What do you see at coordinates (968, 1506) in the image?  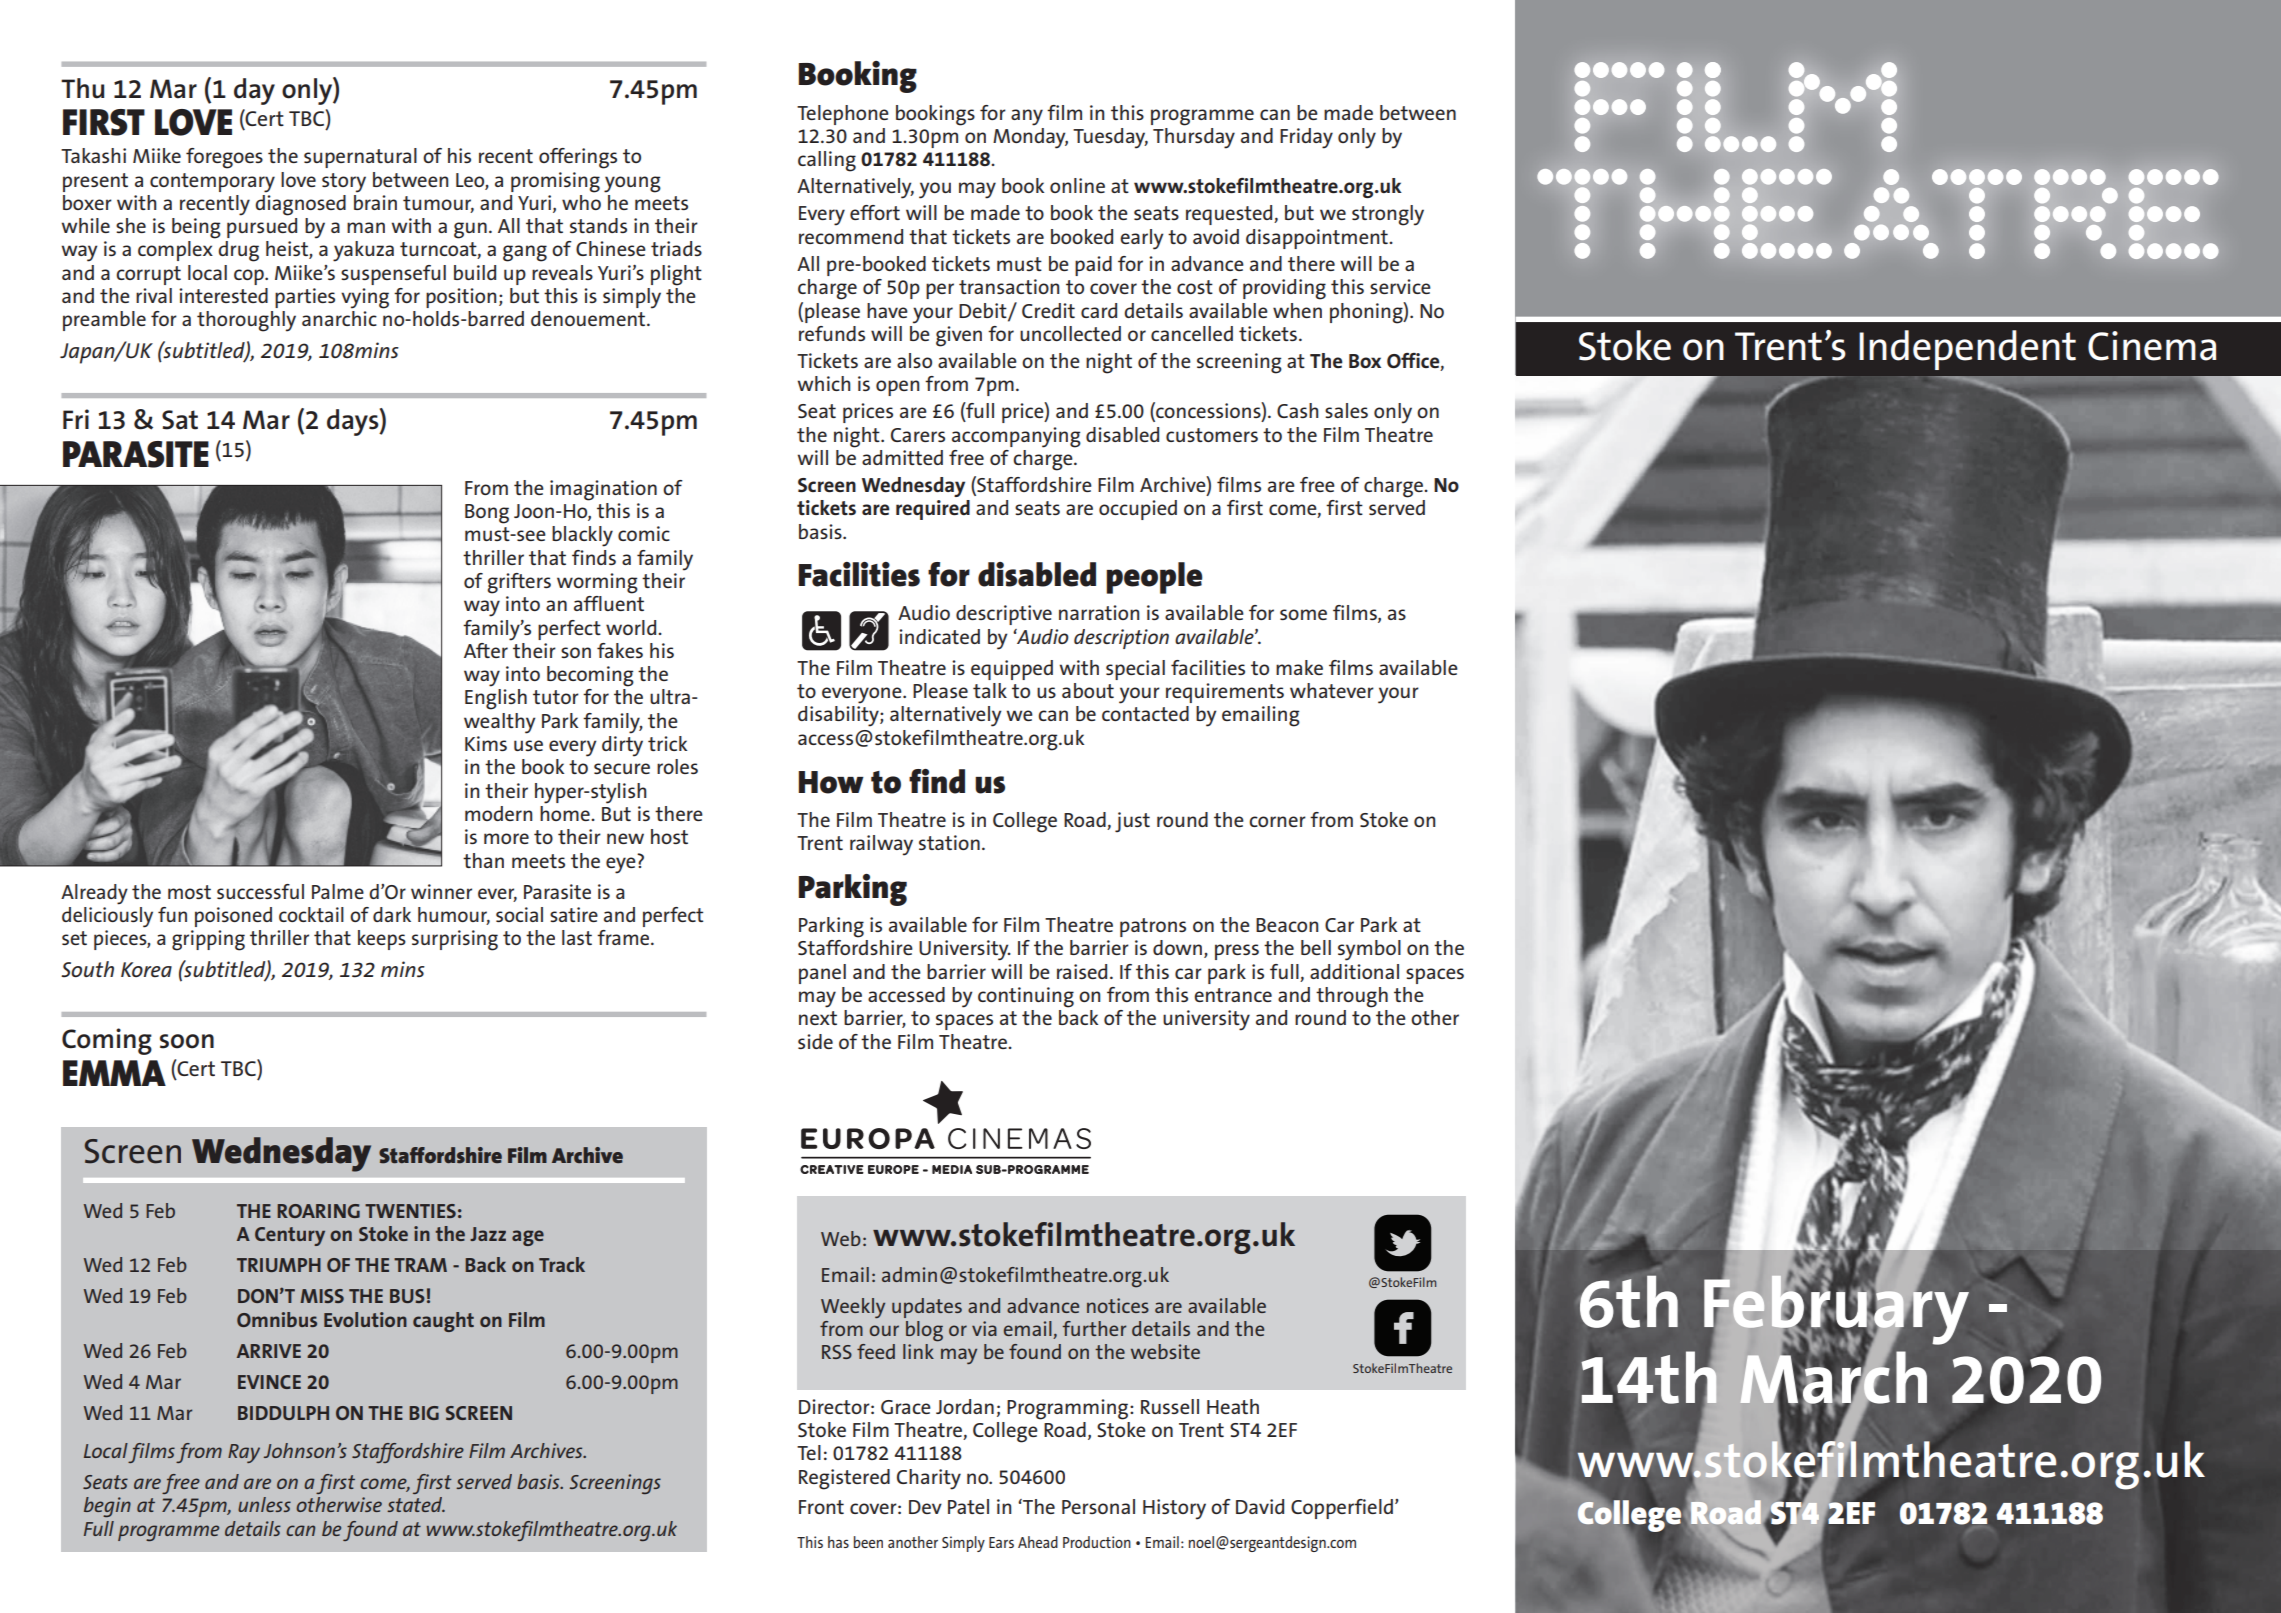 I see `Patel` at bounding box center [968, 1506].
